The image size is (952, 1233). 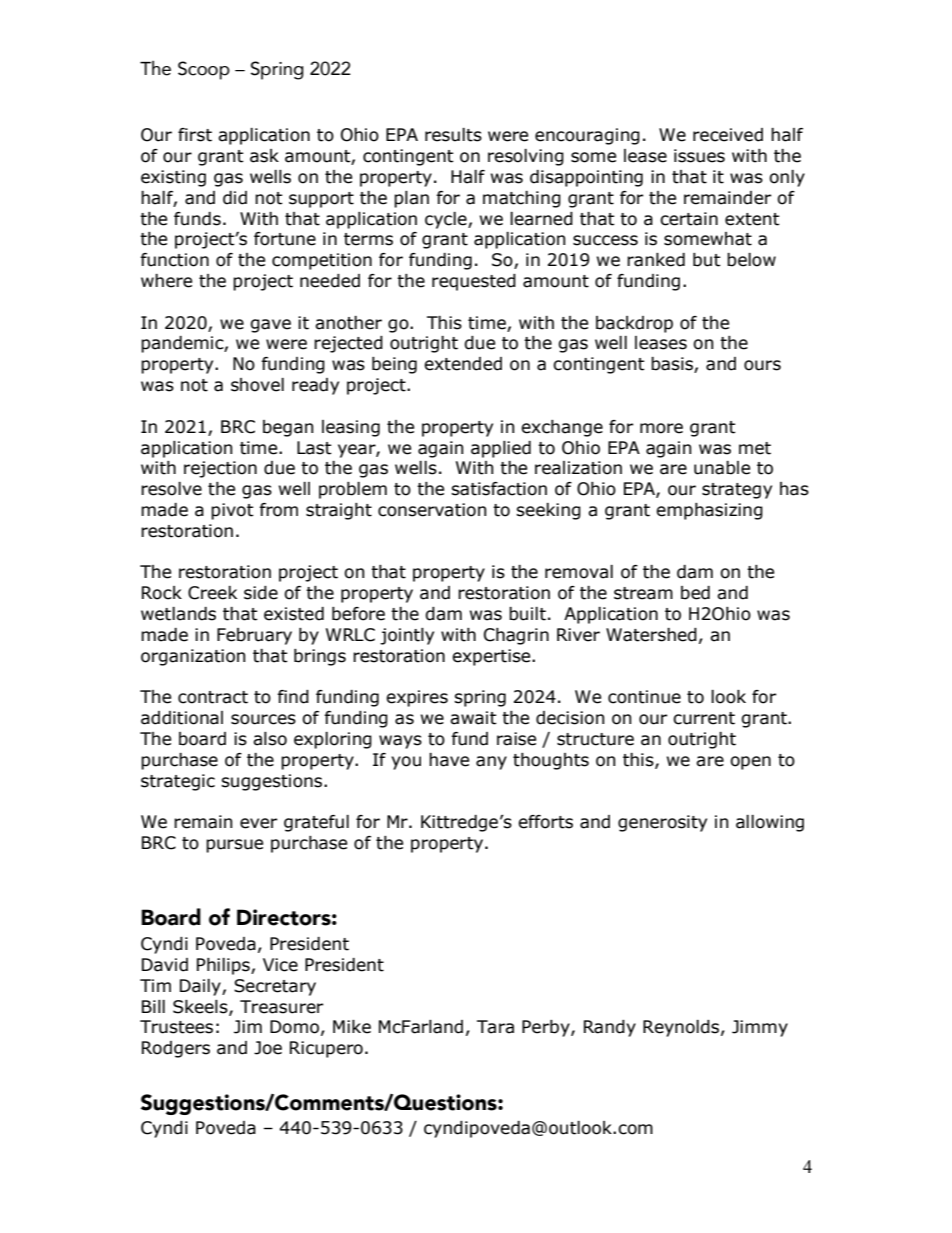 What do you see at coordinates (453, 135) in the screenshot?
I see `results` at bounding box center [453, 135].
